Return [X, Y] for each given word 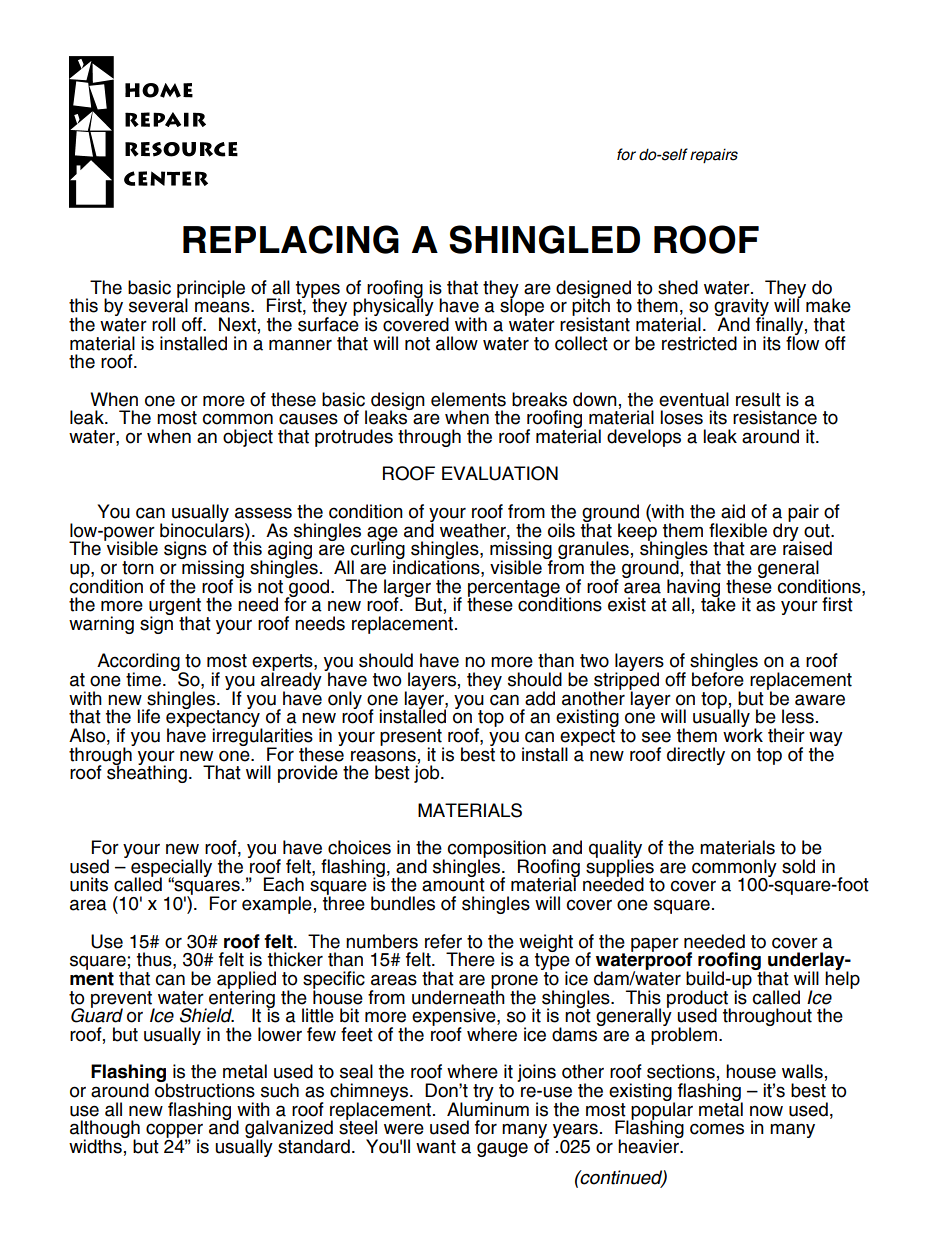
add [540, 698]
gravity [741, 308]
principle [211, 290]
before [718, 678]
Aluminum [488, 1107]
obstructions [205, 1089]
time [145, 679]
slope [522, 307]
